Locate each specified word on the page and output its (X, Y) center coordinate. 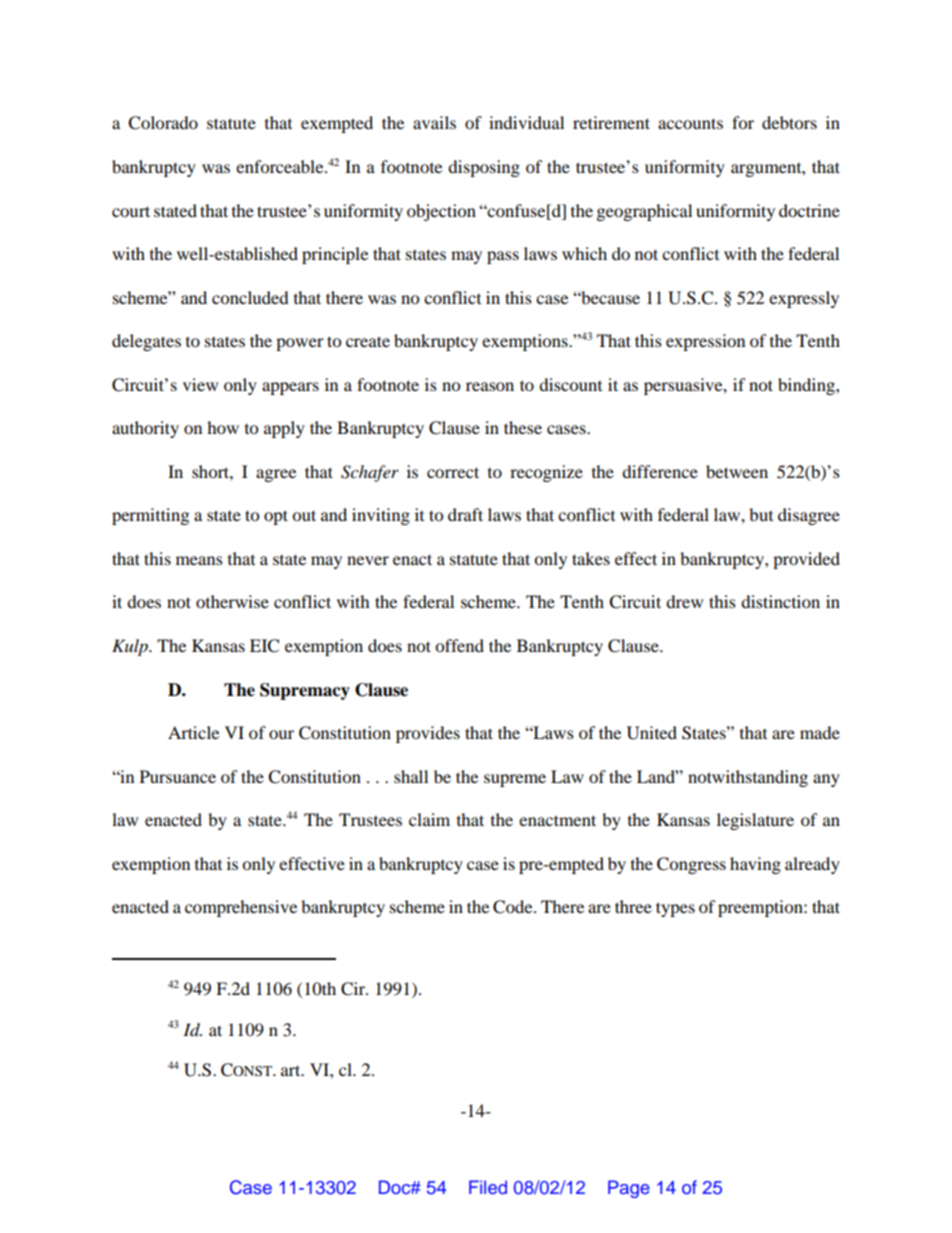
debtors (789, 122)
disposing (484, 168)
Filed (488, 1187)
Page (629, 1189)
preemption (761, 908)
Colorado (163, 123)
